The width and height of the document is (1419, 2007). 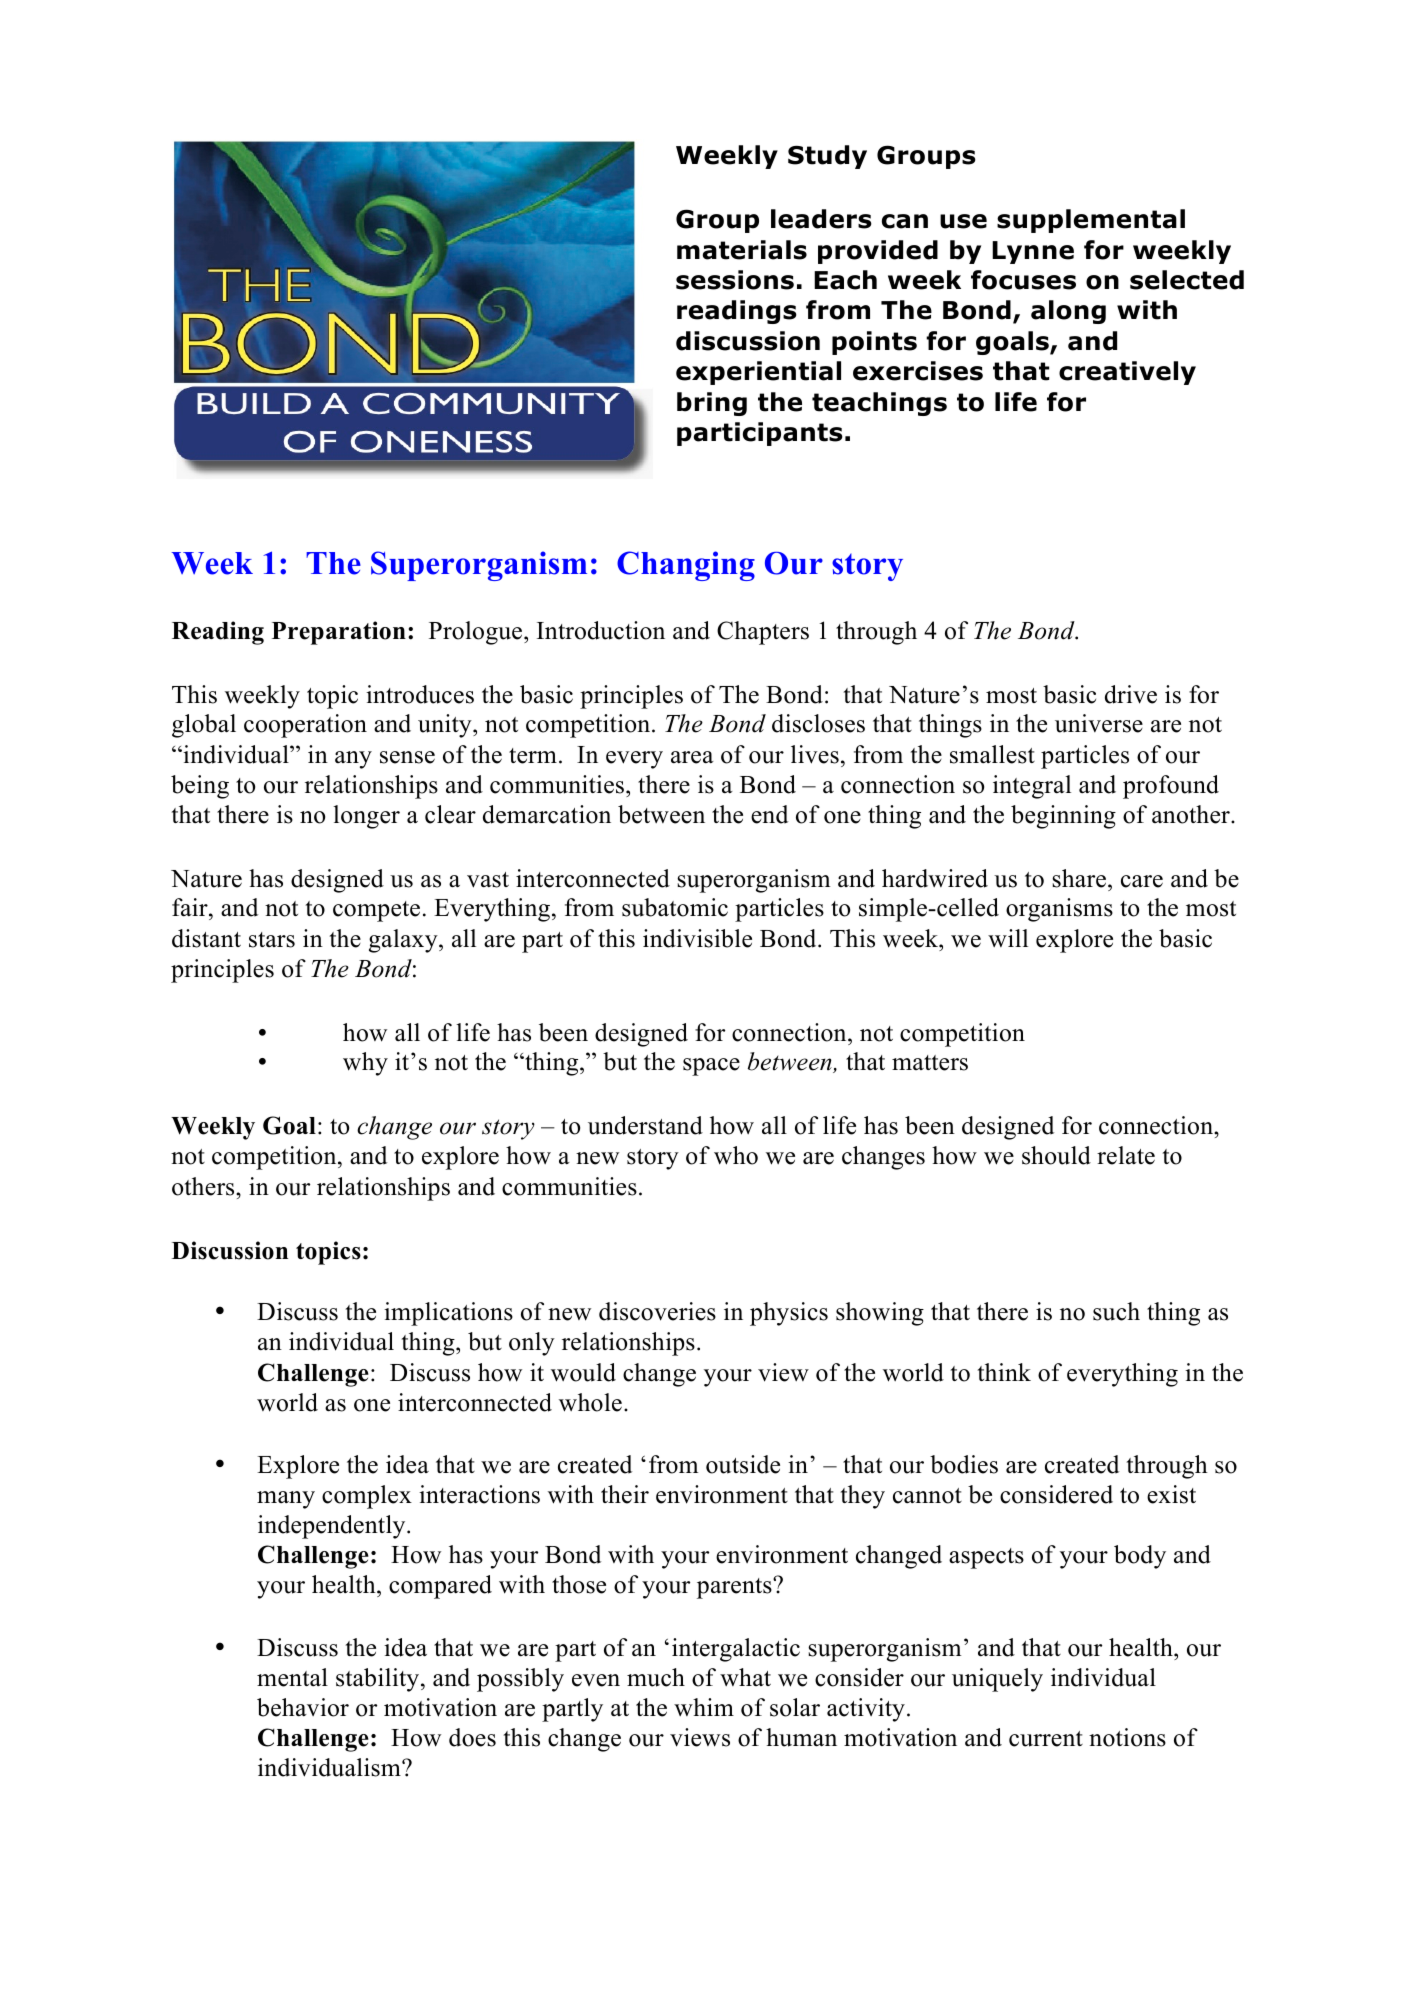 What do you see at coordinates (697, 938) in the document?
I see `indivisible` at bounding box center [697, 938].
